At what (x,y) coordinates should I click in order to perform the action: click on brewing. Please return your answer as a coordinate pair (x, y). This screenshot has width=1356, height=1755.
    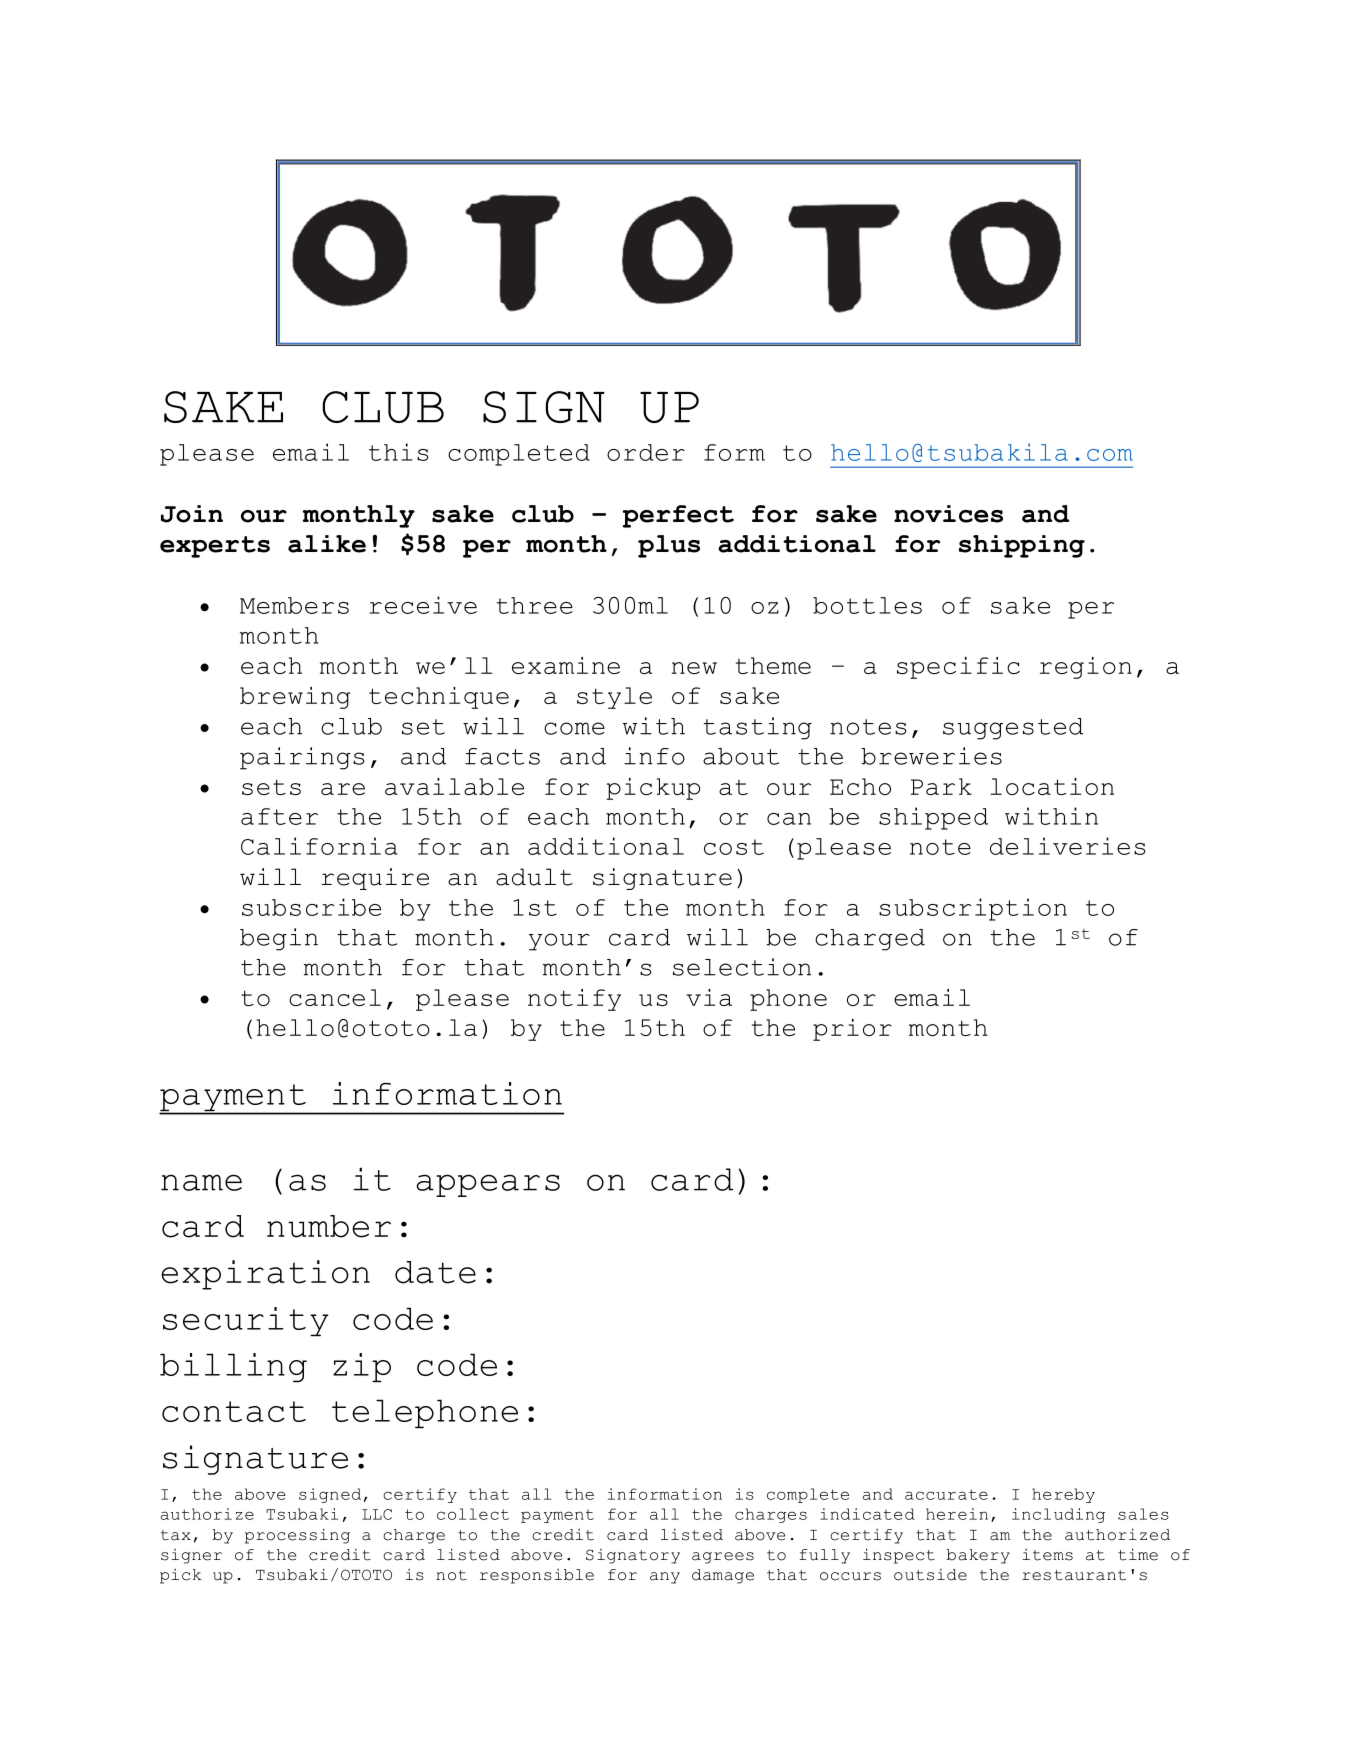
    Looking at the image, I should click on (295, 698).
